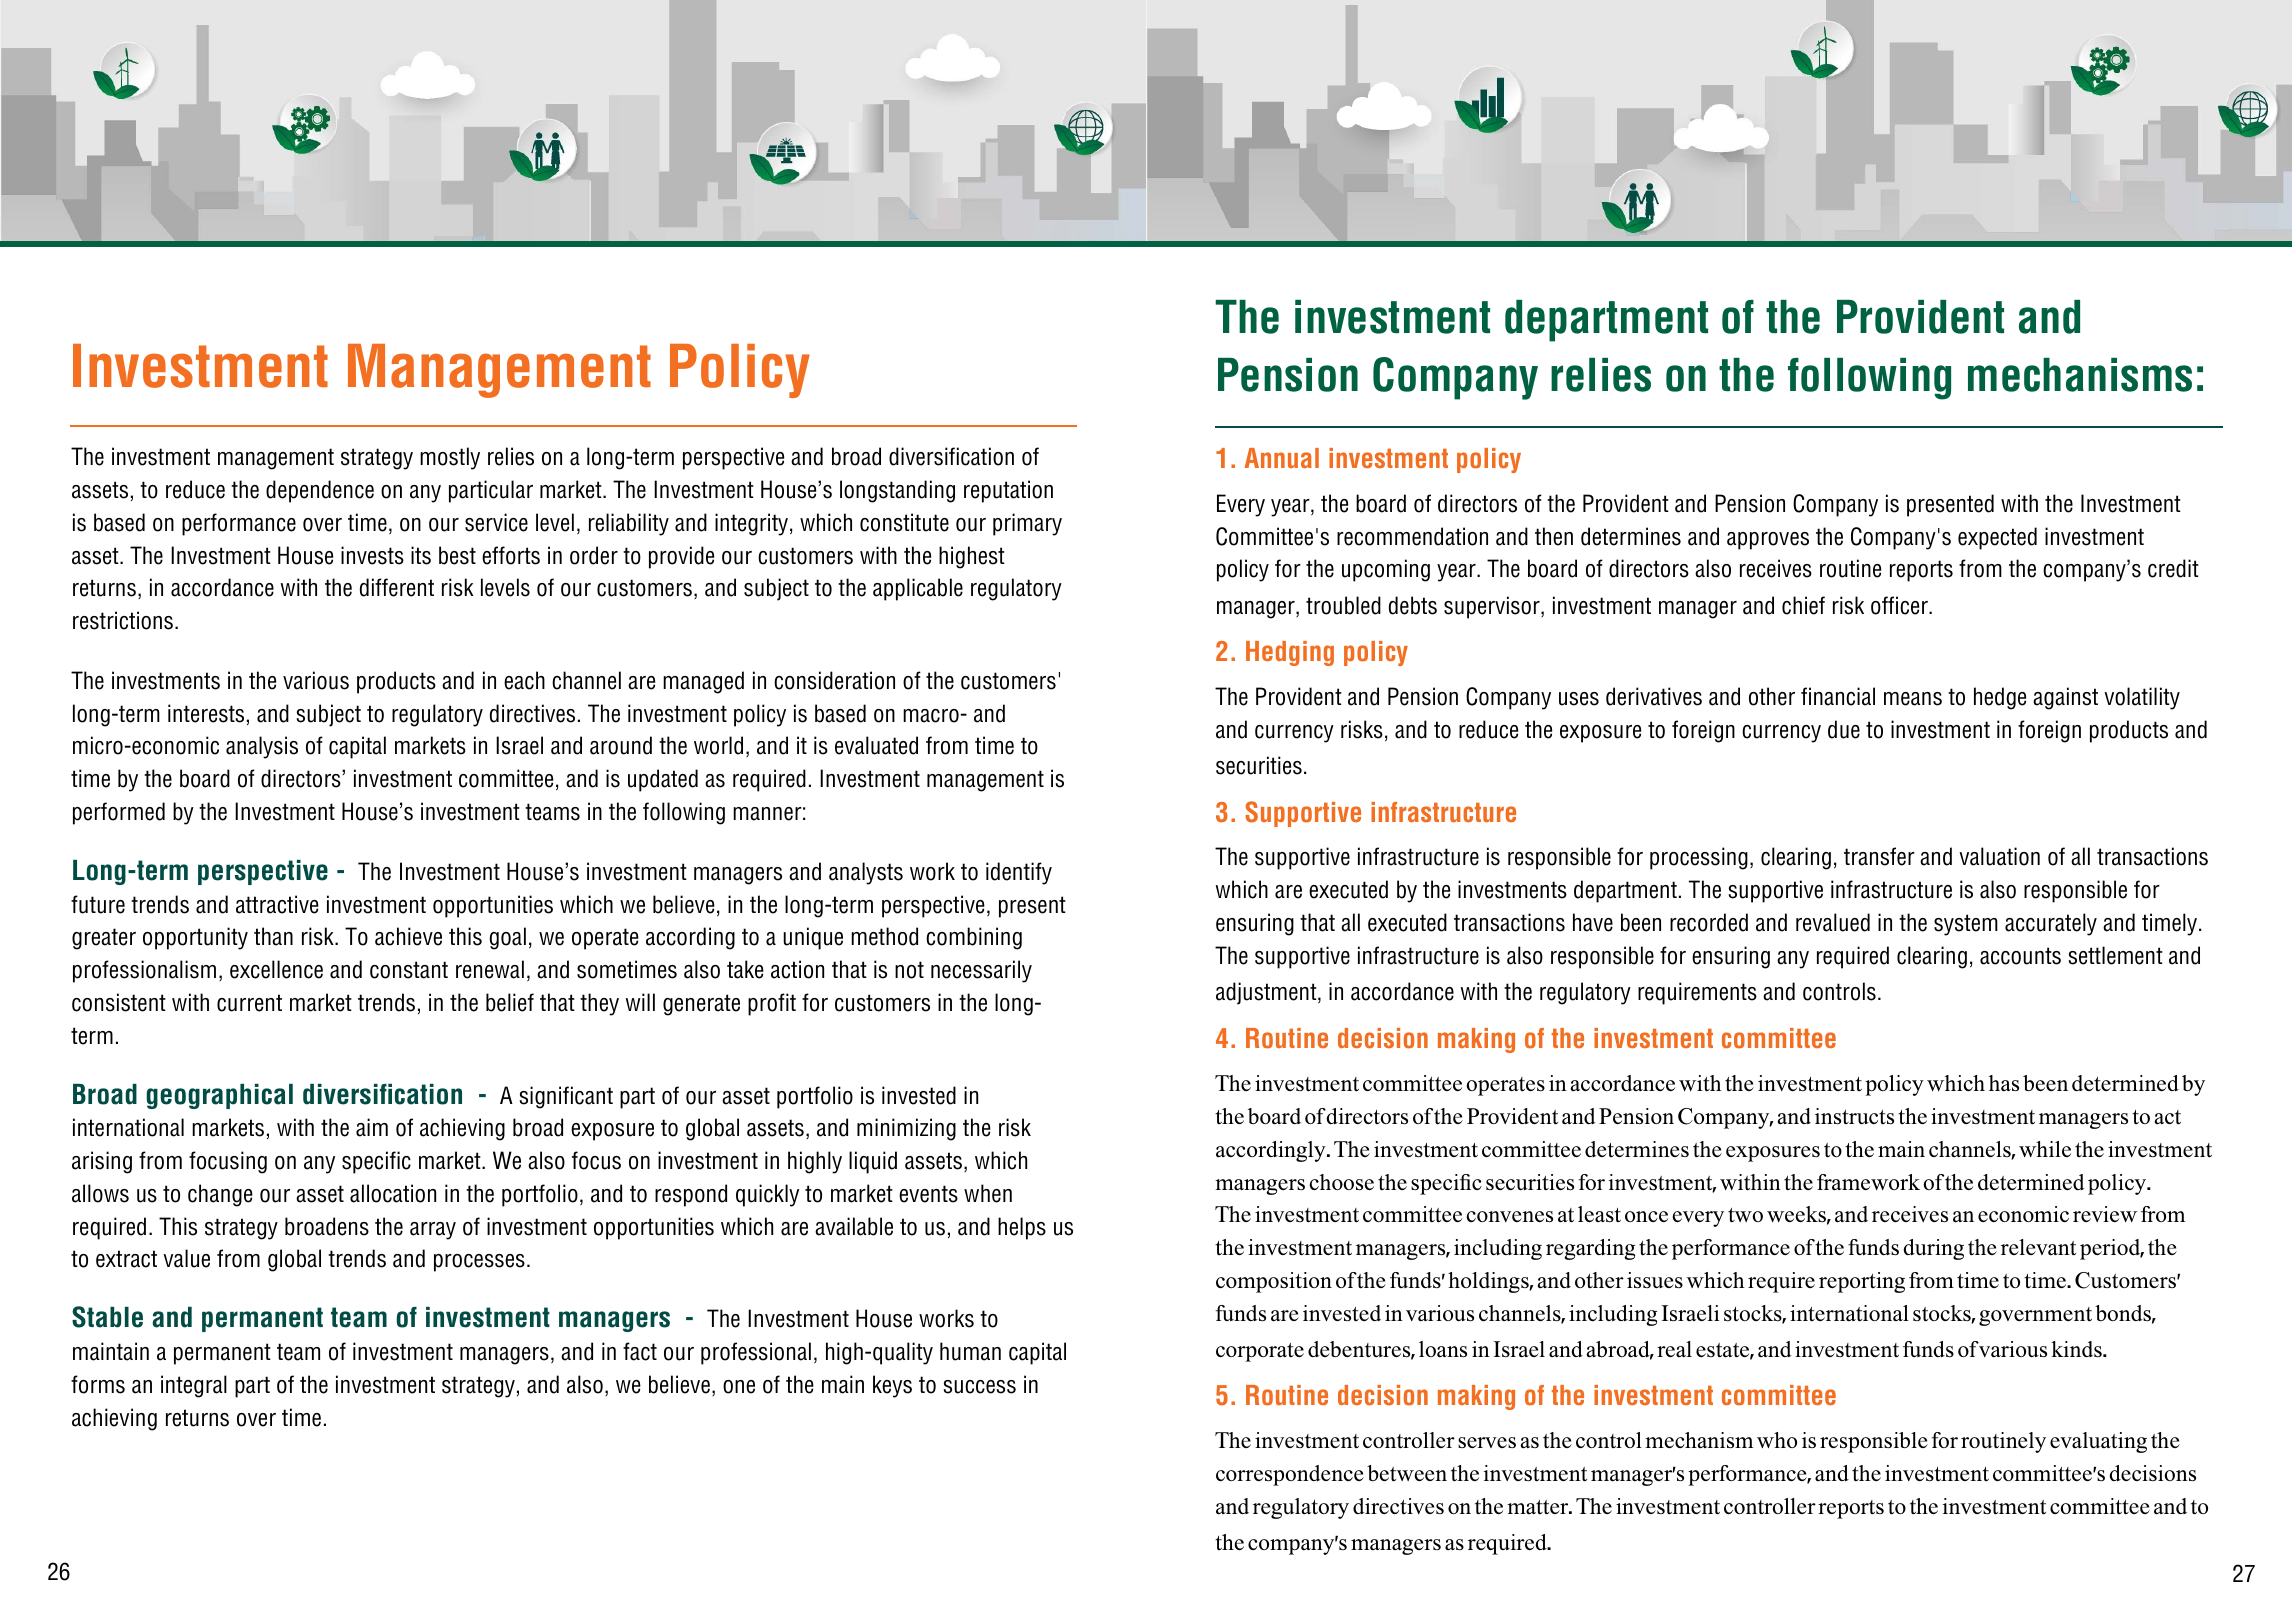 Image resolution: width=2292 pixels, height=1621 pixels. I want to click on expected, so click(1997, 538).
